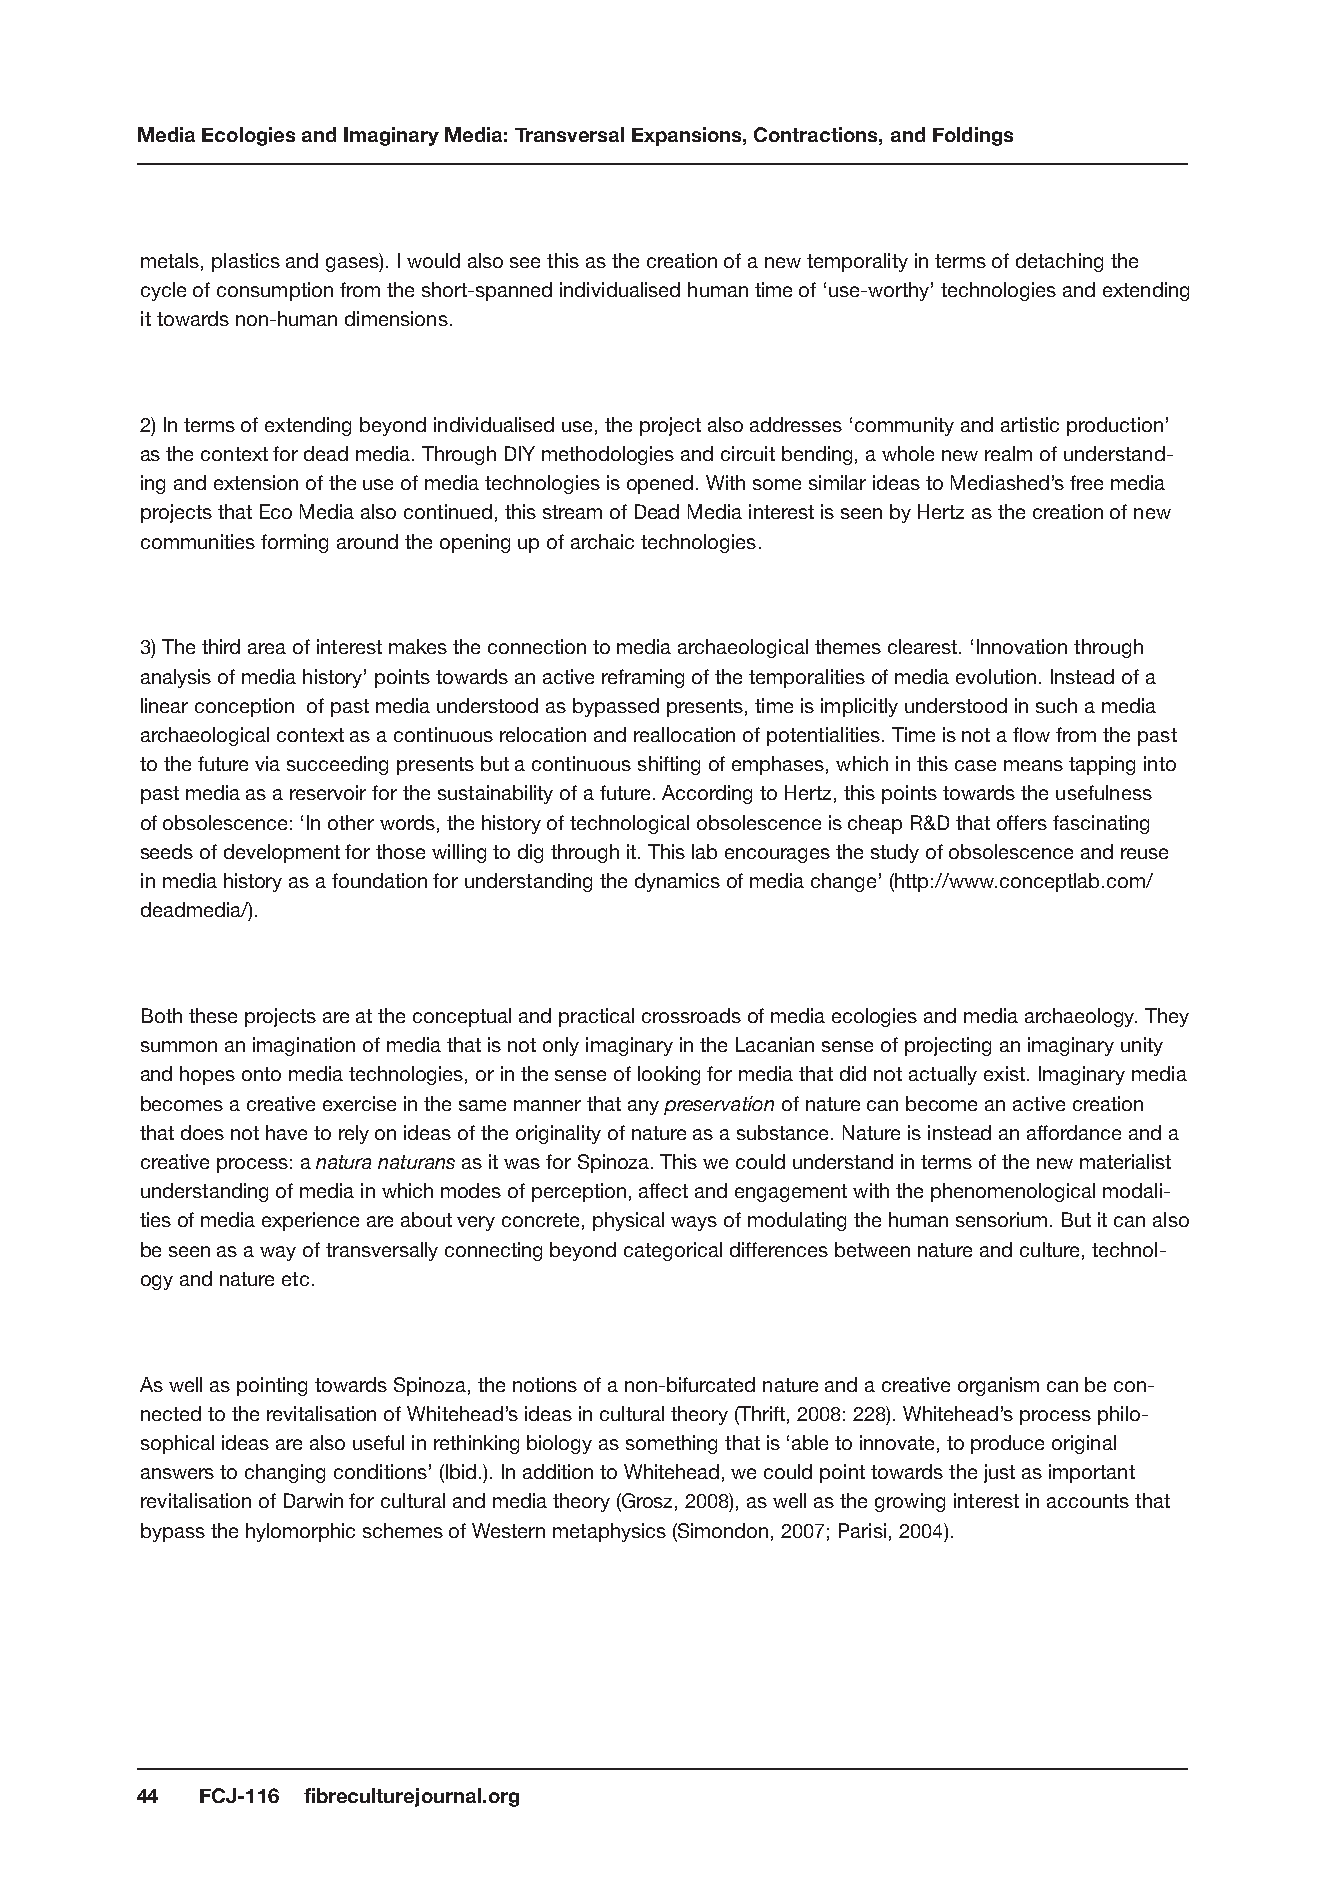 This screenshot has height=1892, width=1338. Describe the element at coordinates (643, 678) in the screenshot. I see `reframing` at that location.
